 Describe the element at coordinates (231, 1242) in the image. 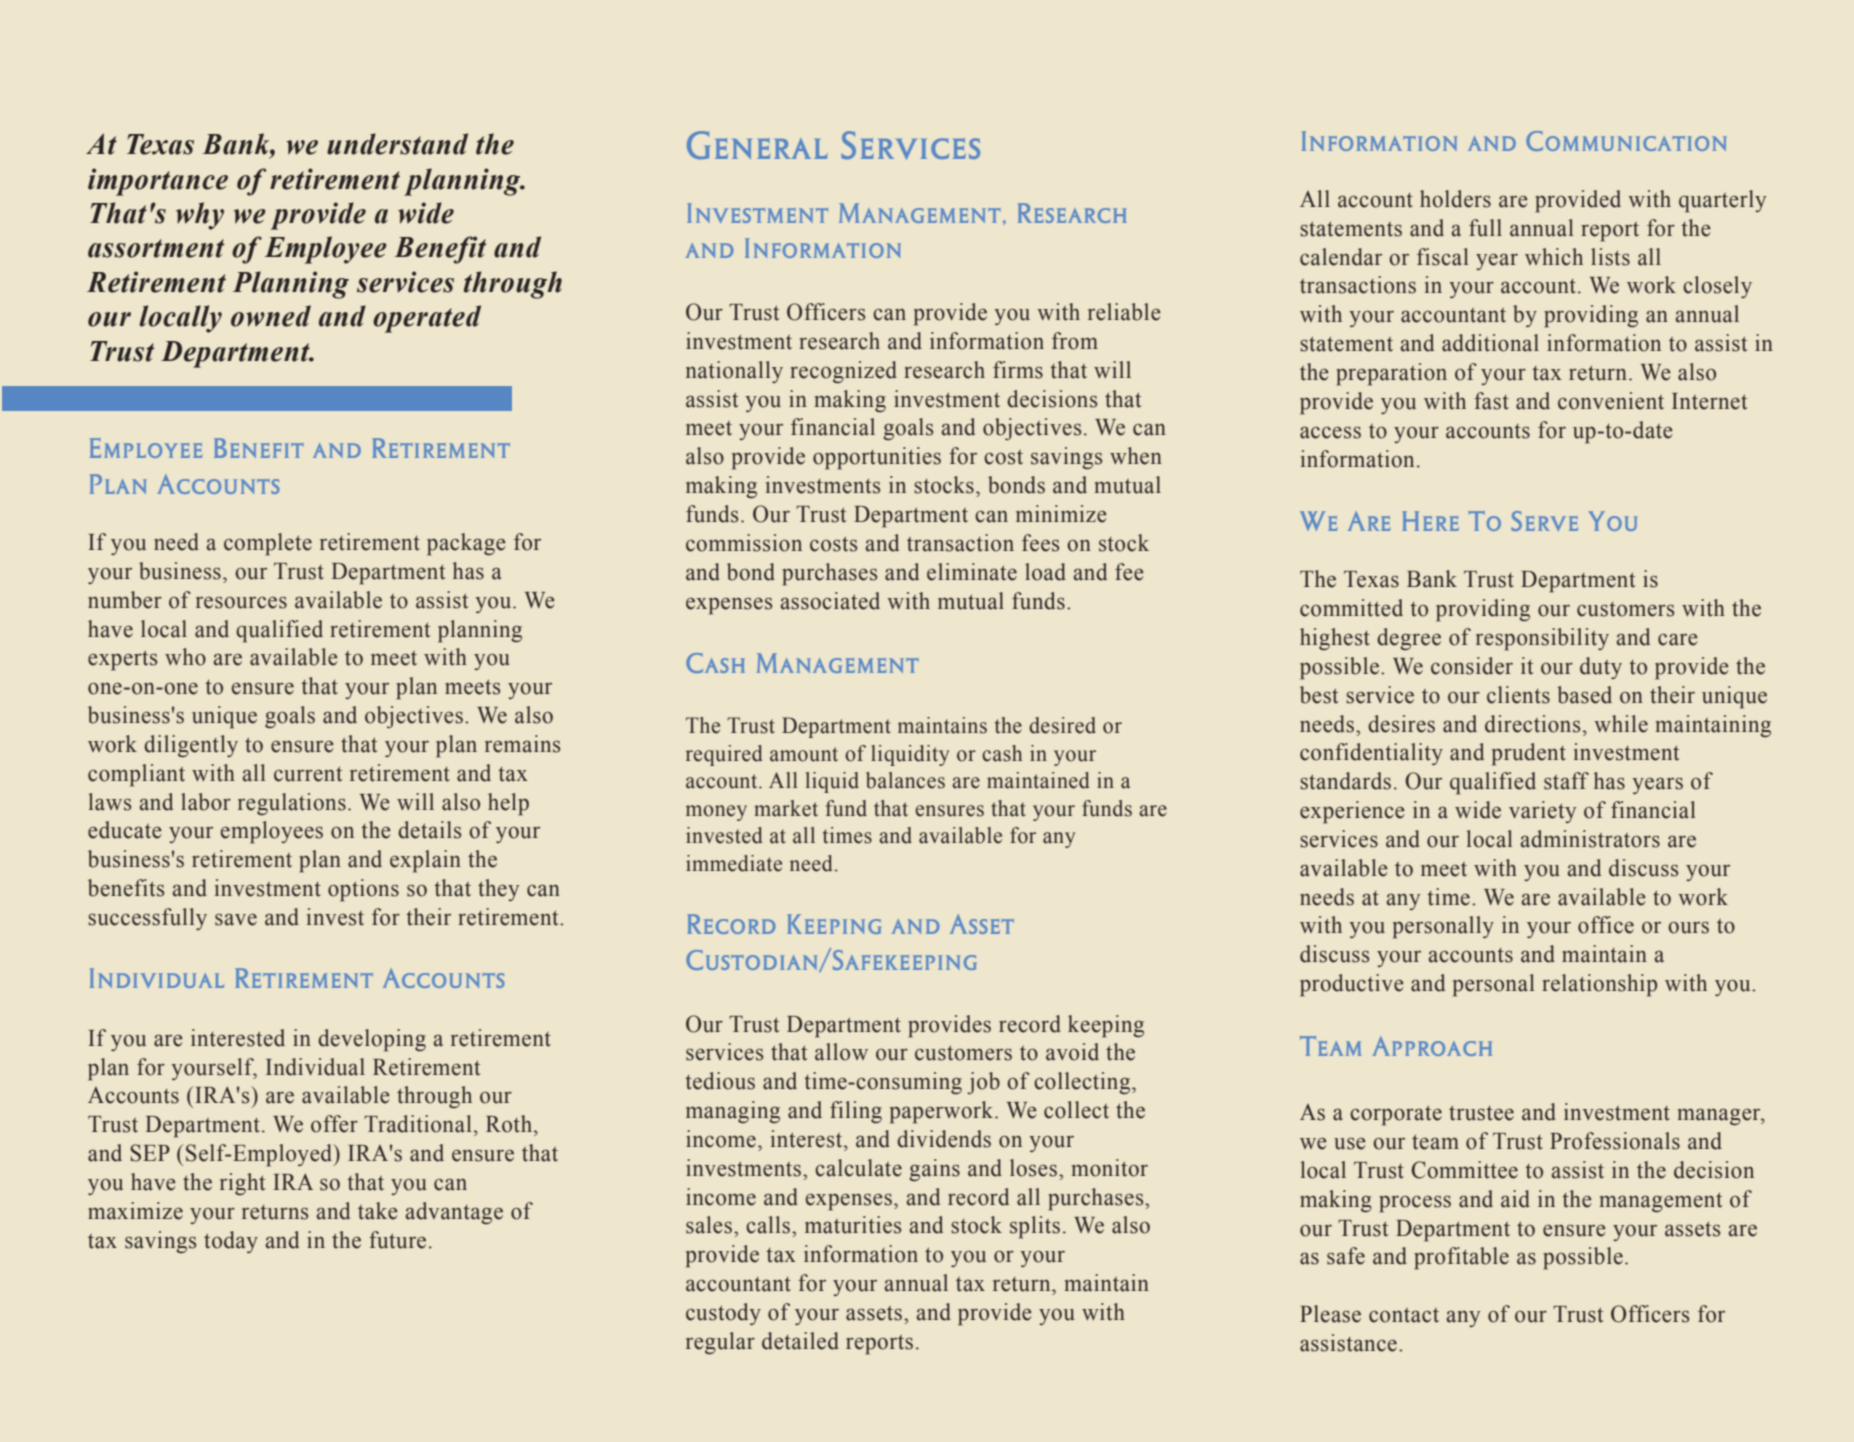

I see `today` at that location.
